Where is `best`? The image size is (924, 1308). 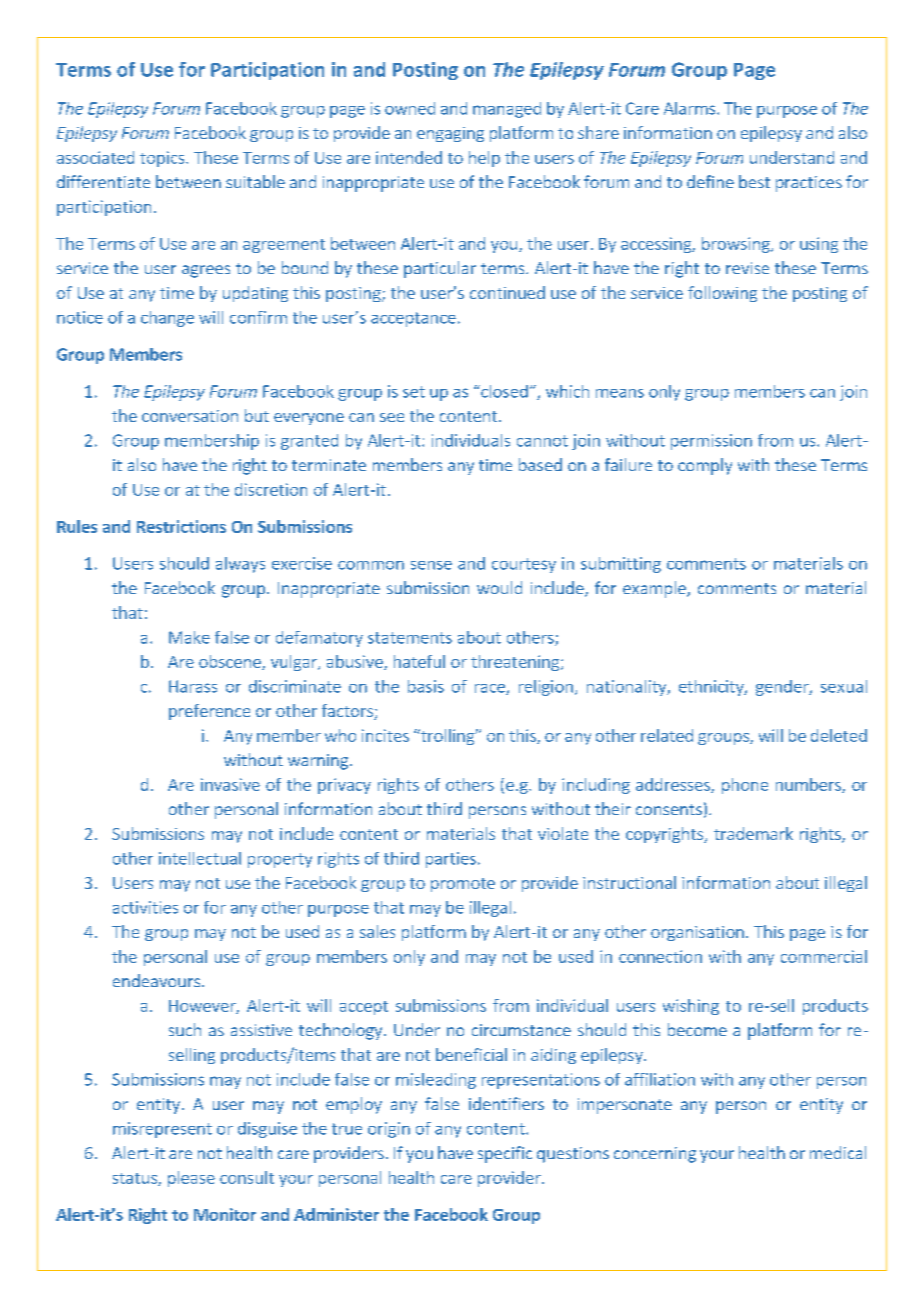 best is located at coordinates (754, 181).
